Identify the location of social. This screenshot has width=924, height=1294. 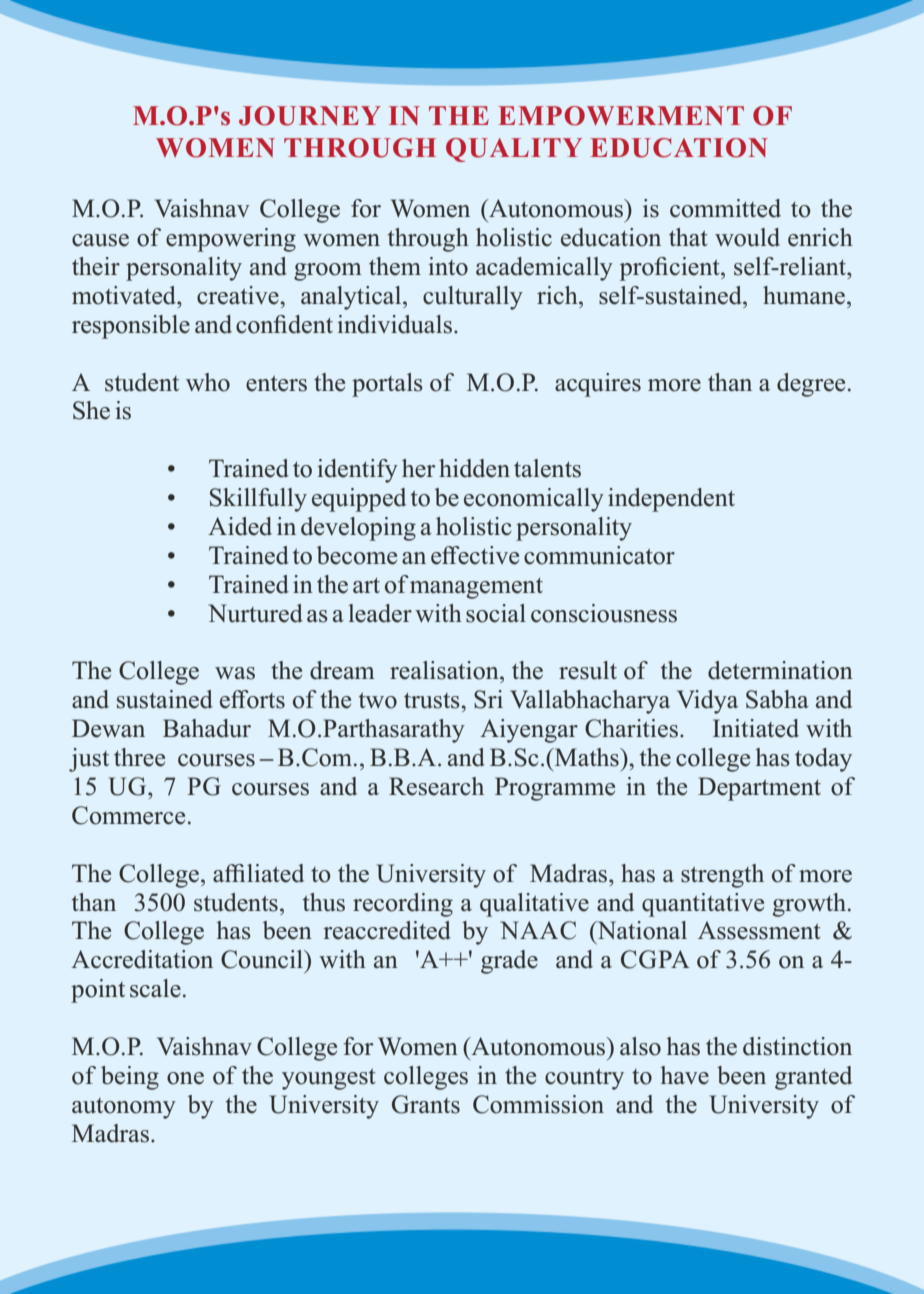
(496, 613).
